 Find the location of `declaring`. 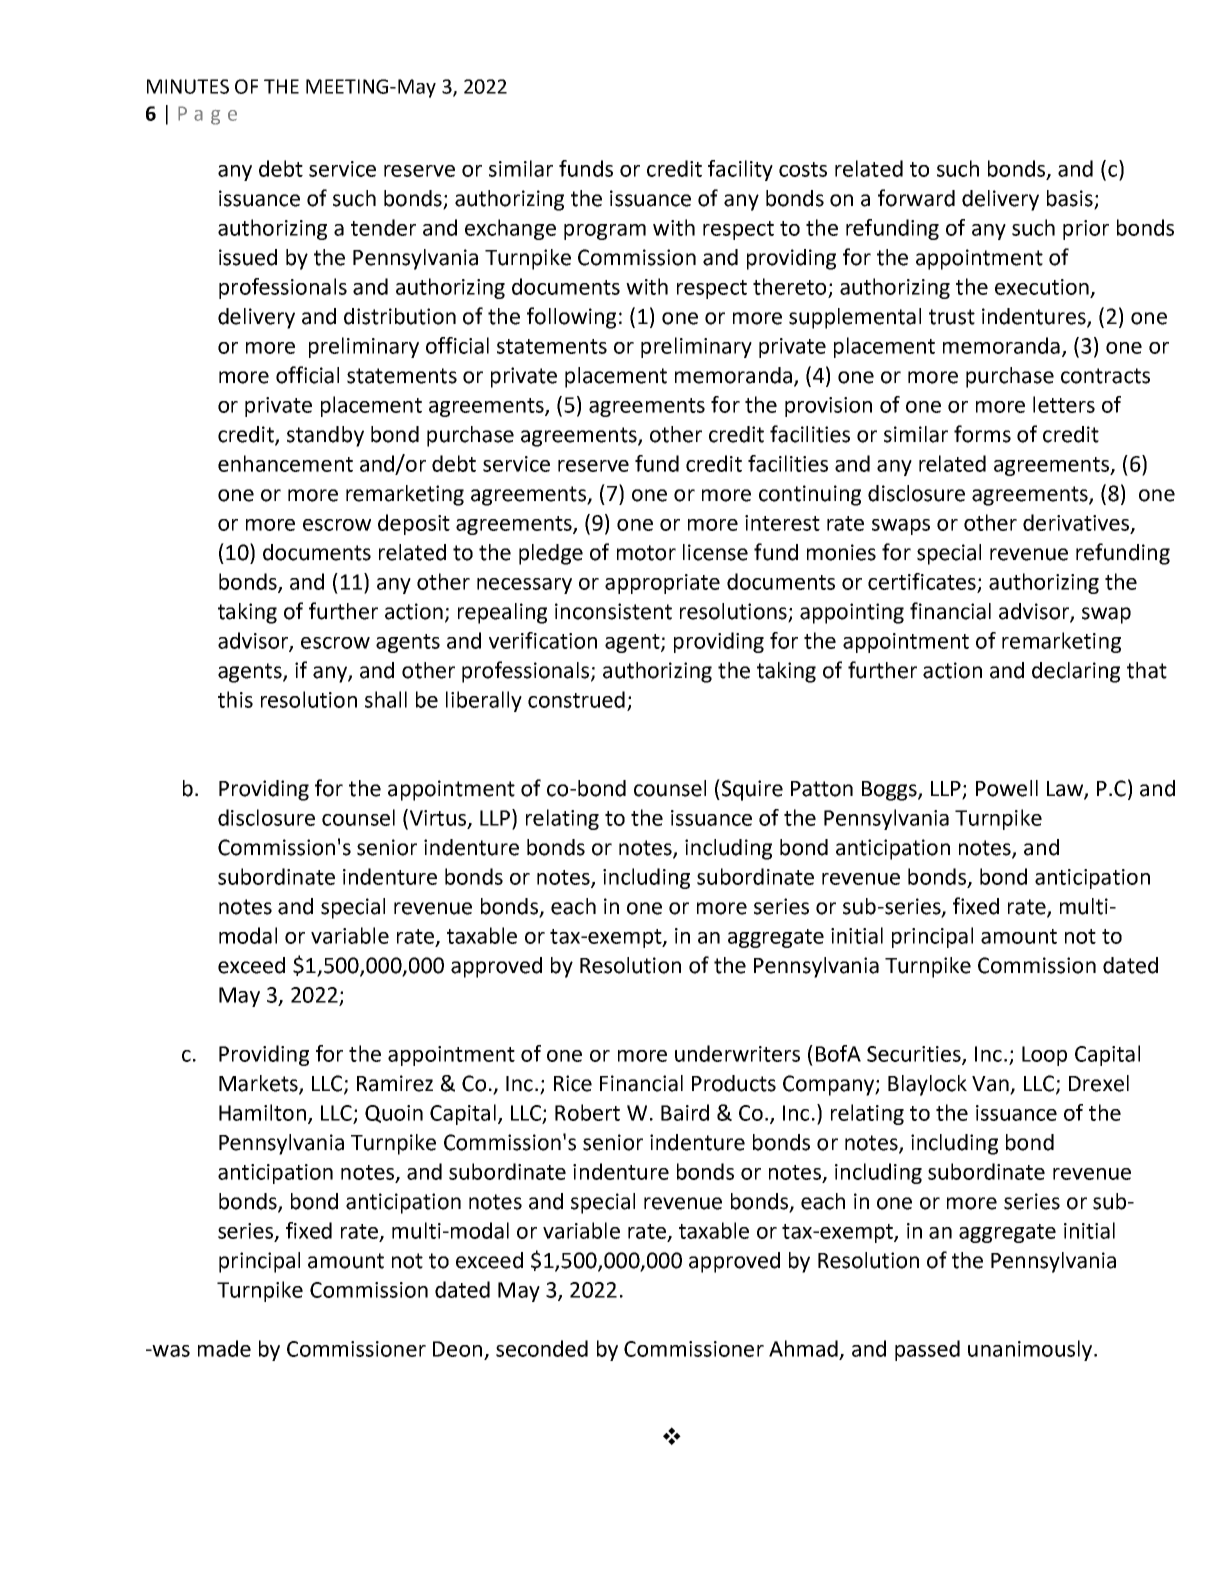

declaring is located at coordinates (1076, 672).
